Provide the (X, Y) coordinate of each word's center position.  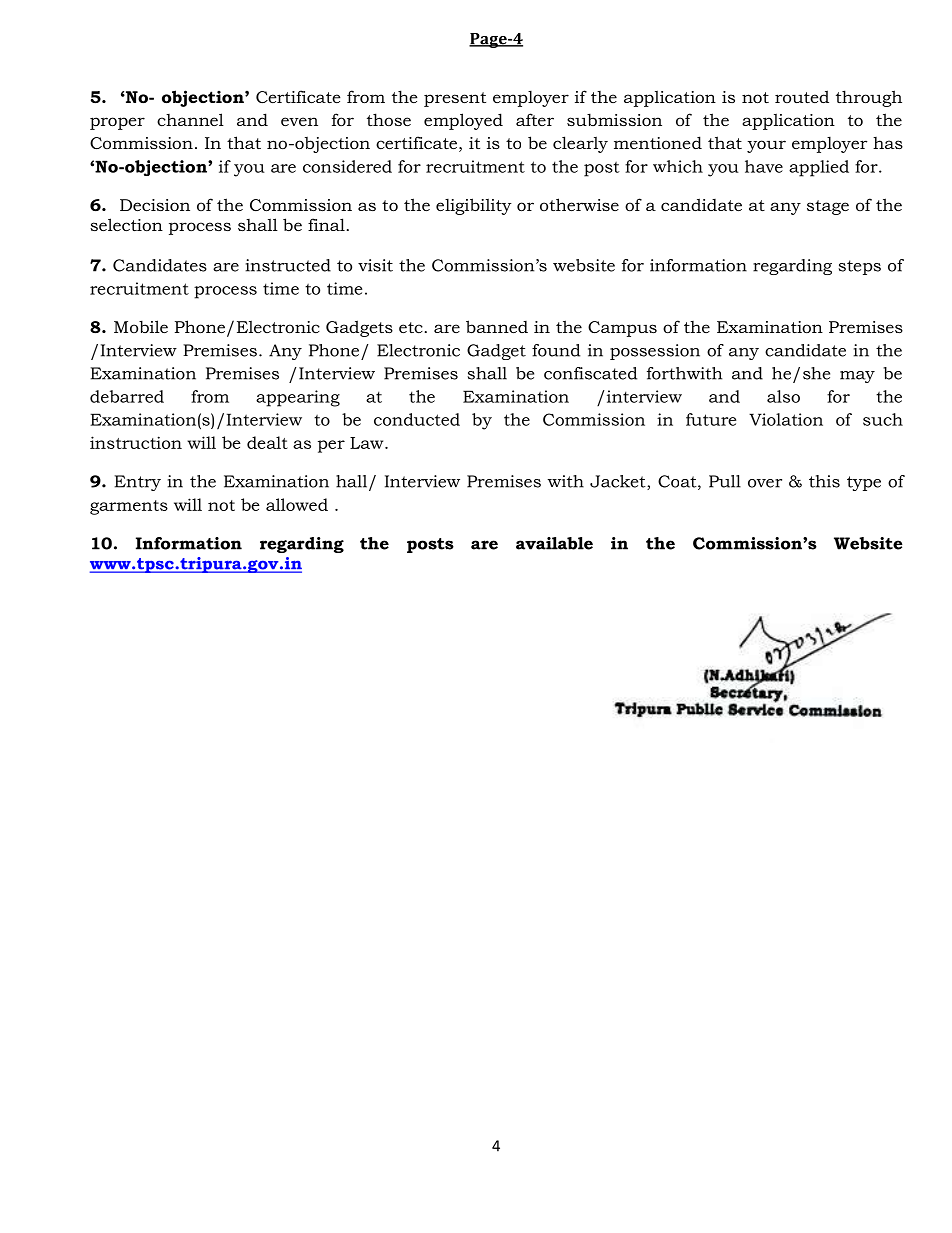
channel (190, 119)
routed (802, 96)
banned (497, 326)
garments (129, 507)
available (554, 543)
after (535, 119)
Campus (622, 329)
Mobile (141, 326)
